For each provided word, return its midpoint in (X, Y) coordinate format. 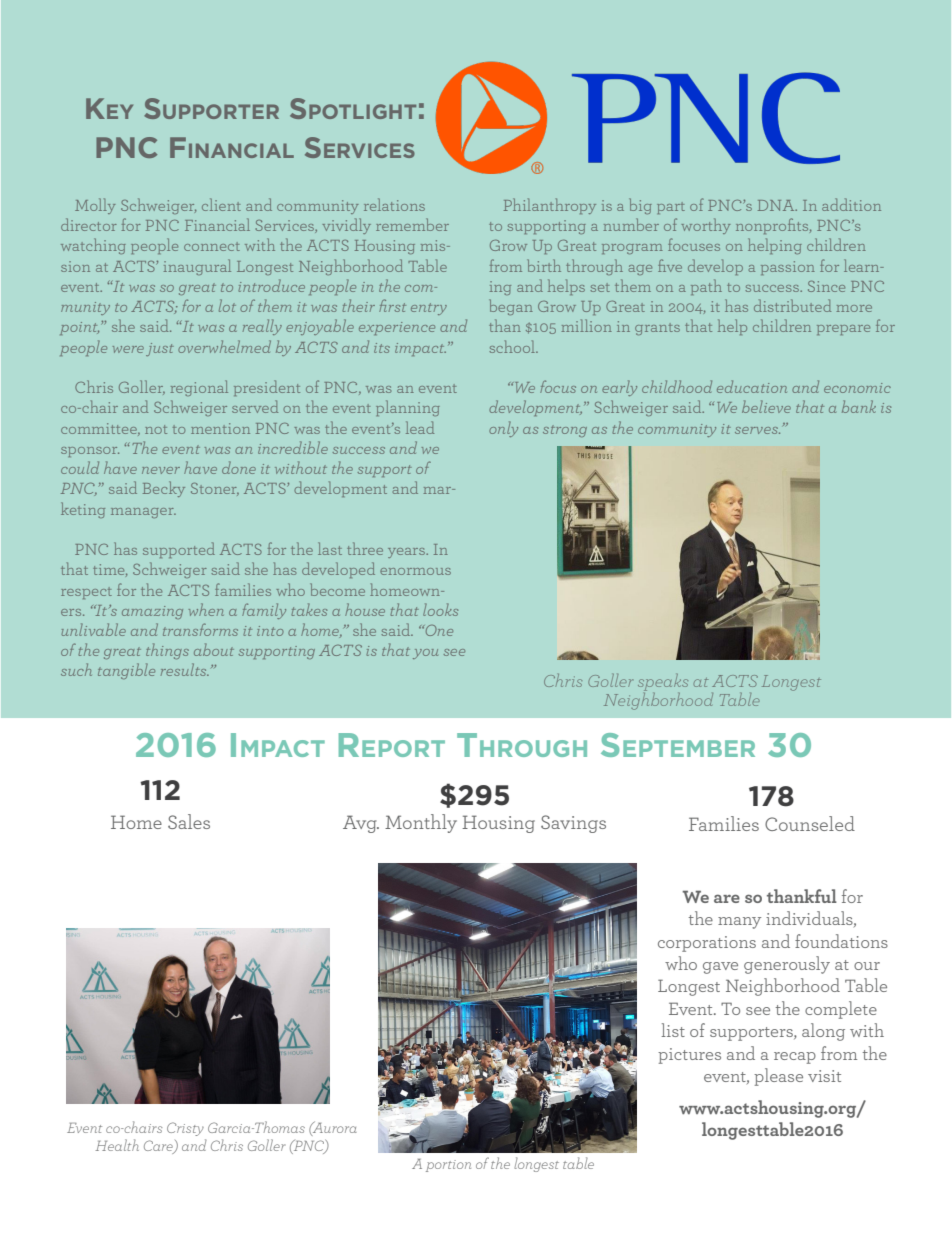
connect (212, 246)
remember (412, 224)
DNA (777, 205)
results (185, 669)
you (425, 654)
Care (159, 1147)
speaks (663, 684)
